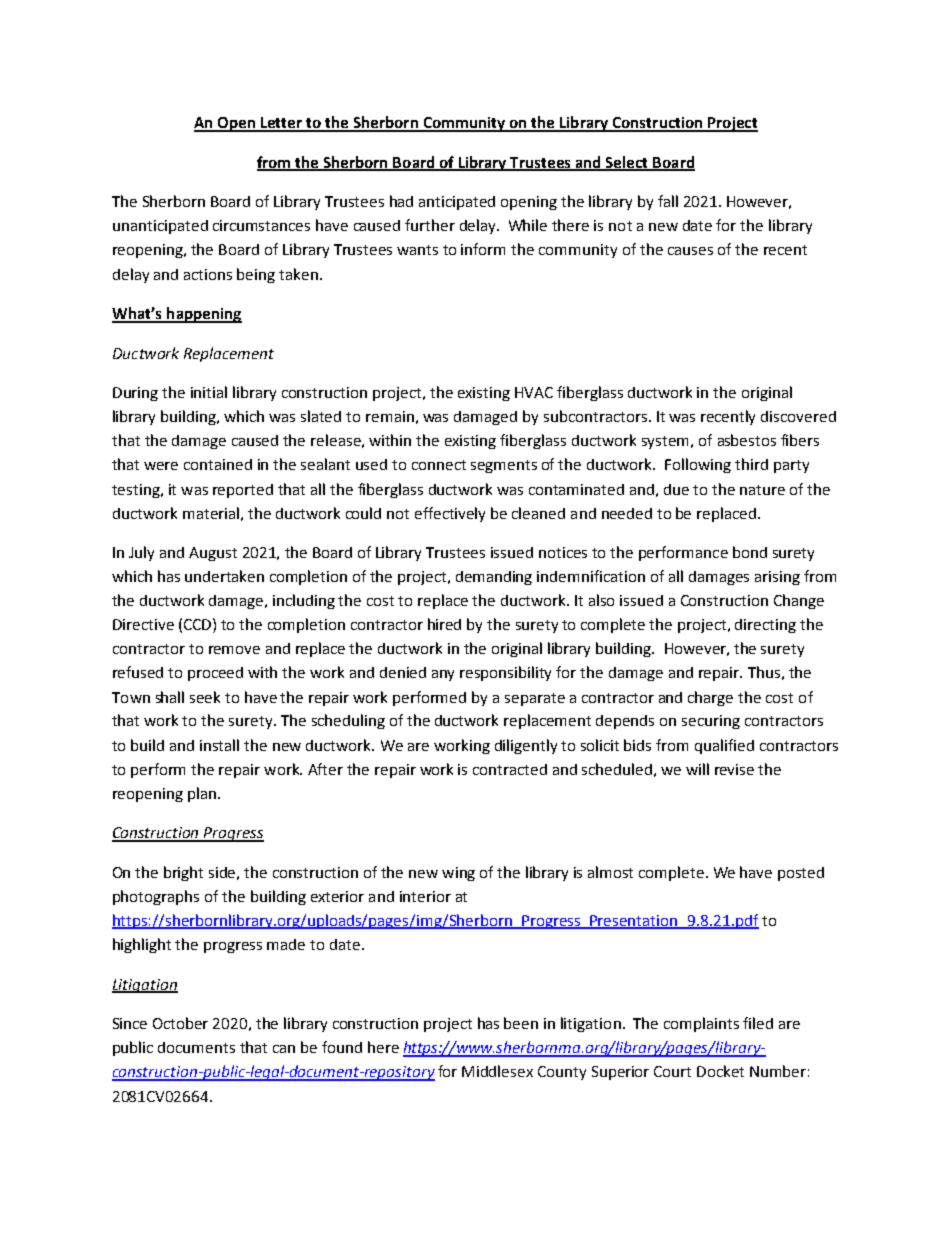 The width and height of the screenshot is (952, 1233). What do you see at coordinates (668, 201) in the screenshot?
I see `fall` at bounding box center [668, 201].
